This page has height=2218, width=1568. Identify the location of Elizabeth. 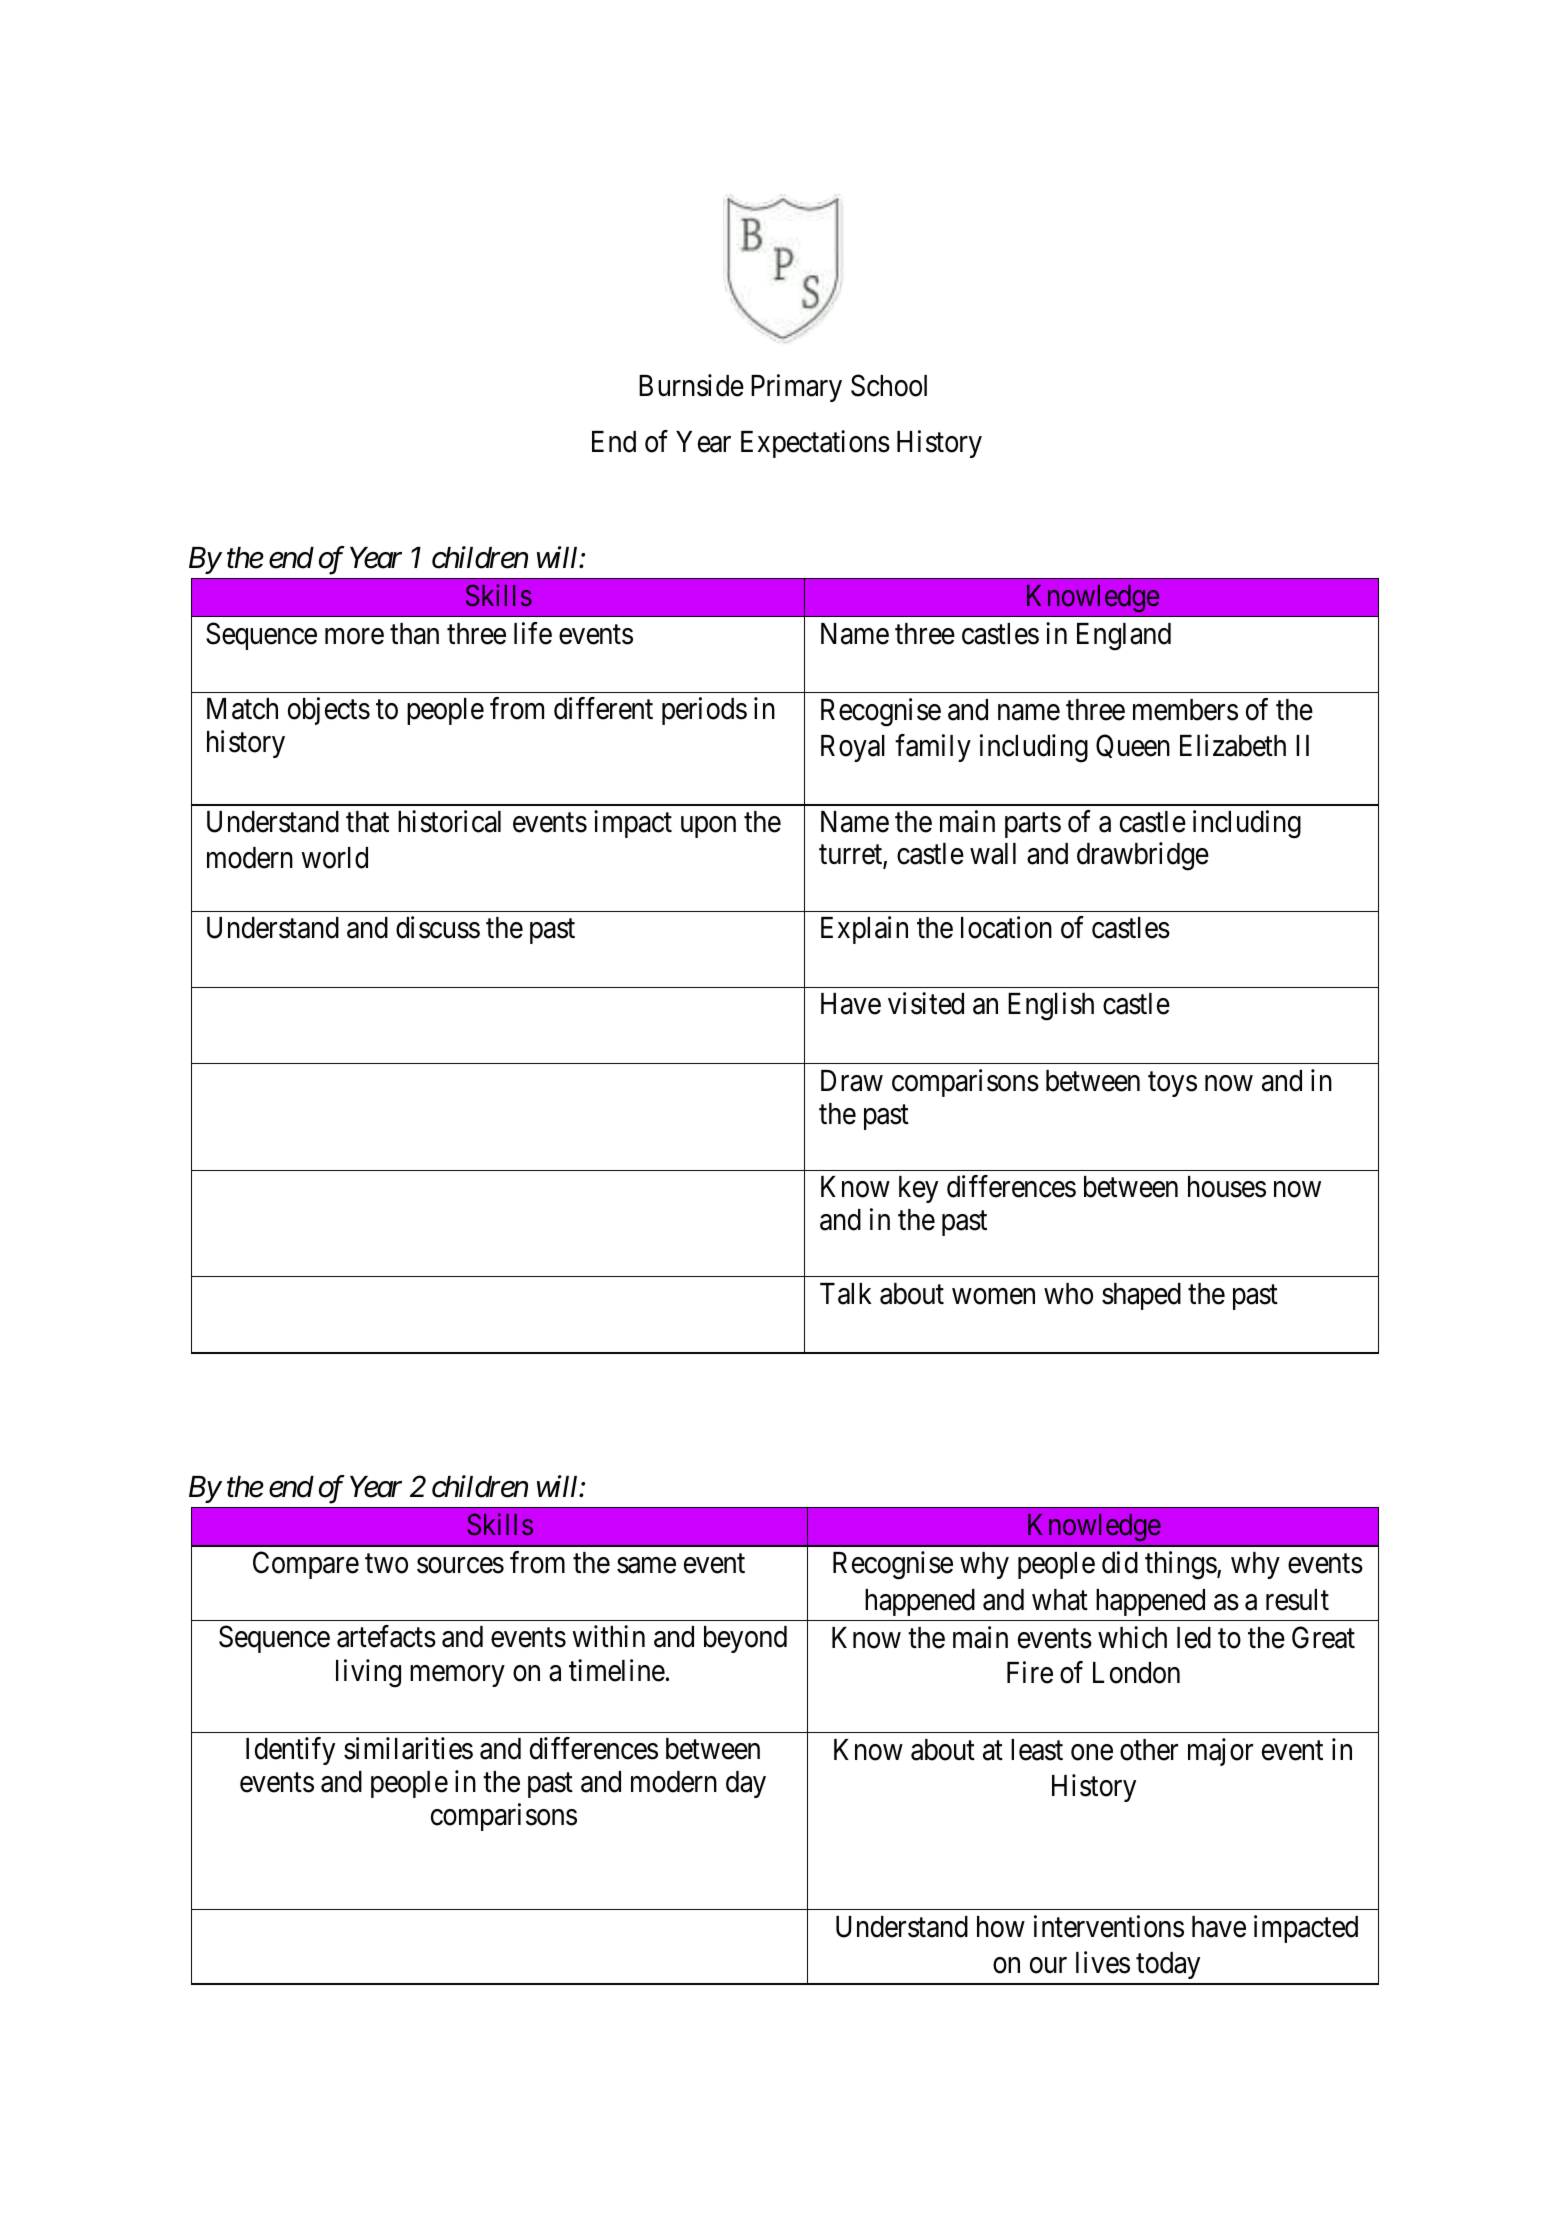
(1233, 745).
